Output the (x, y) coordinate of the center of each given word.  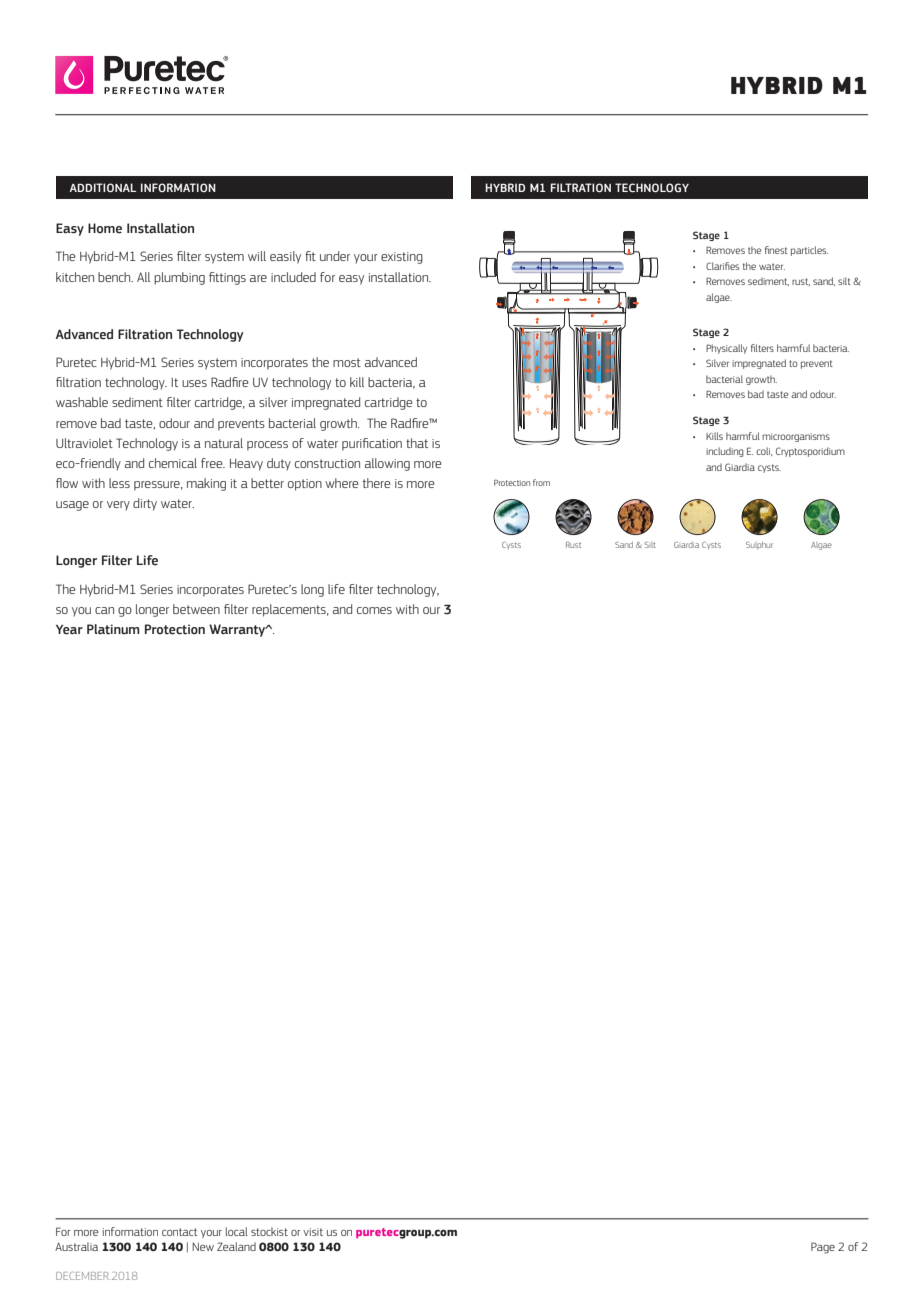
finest (776, 250)
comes (374, 610)
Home (105, 228)
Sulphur (759, 545)
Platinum (113, 629)
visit (313, 1232)
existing (402, 258)
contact (180, 1232)
